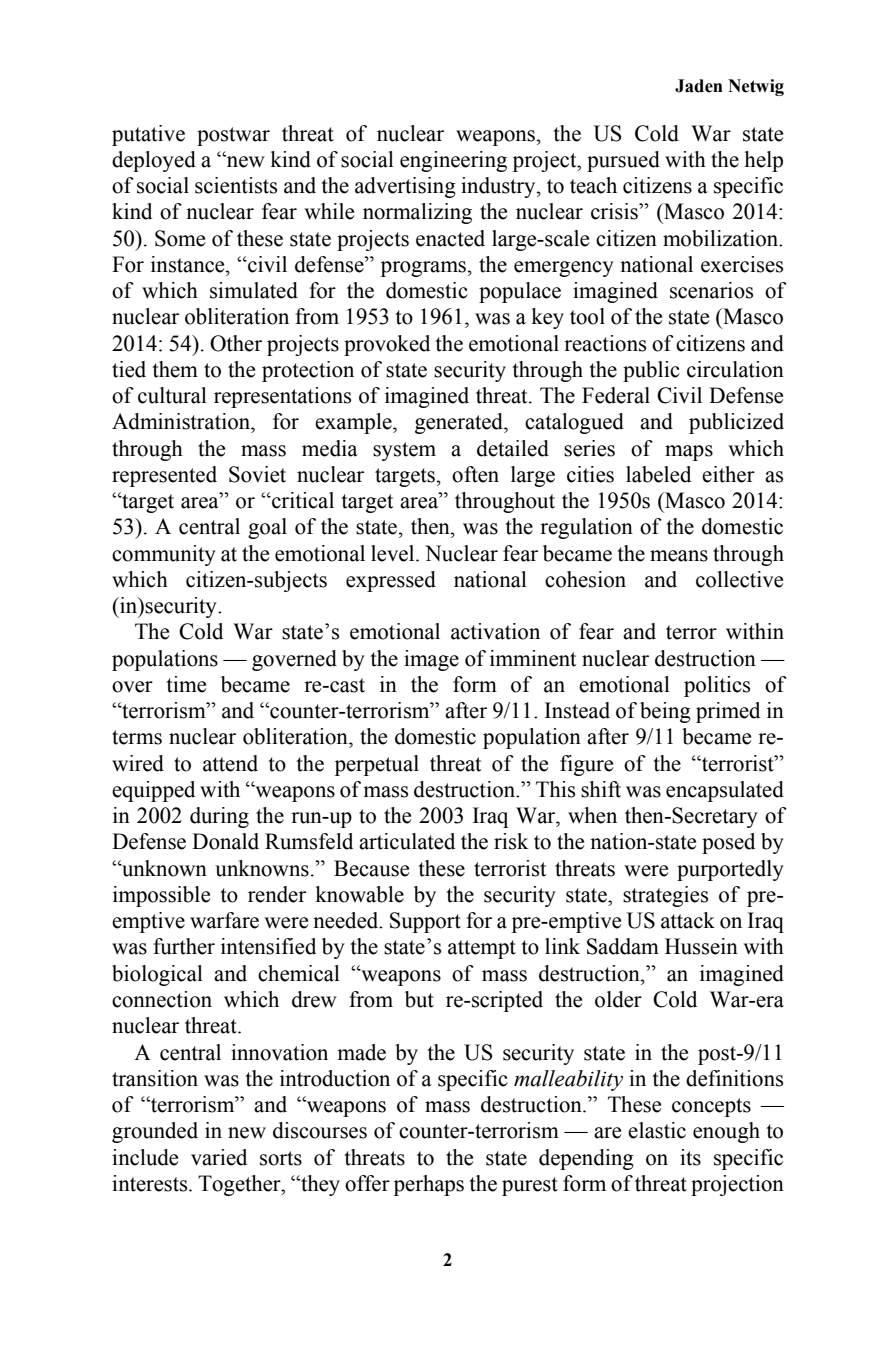 The height and width of the screenshot is (1345, 896). Describe the element at coordinates (690, 1157) in the screenshot. I see `its` at that location.
